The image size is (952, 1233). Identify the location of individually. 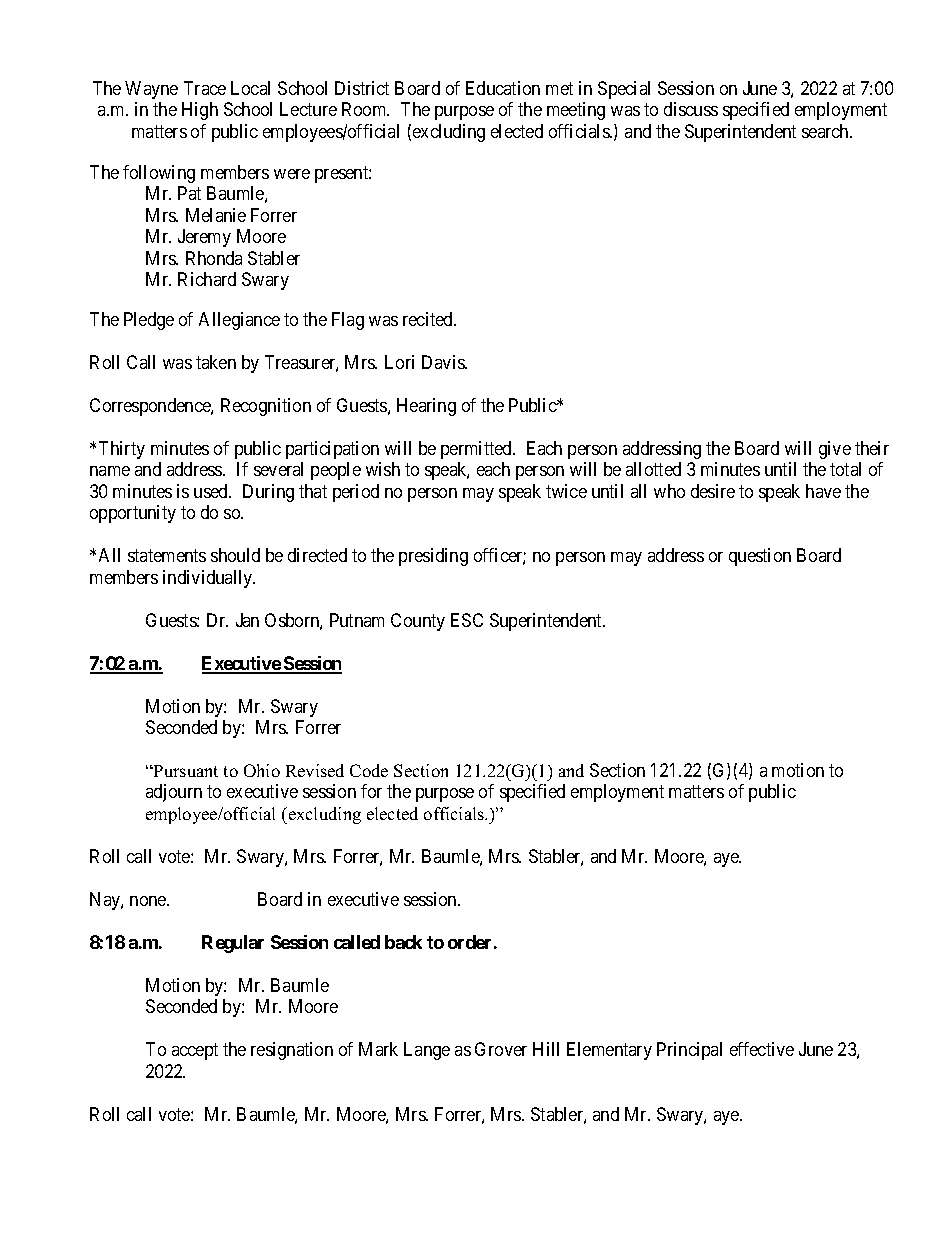
(209, 579).
